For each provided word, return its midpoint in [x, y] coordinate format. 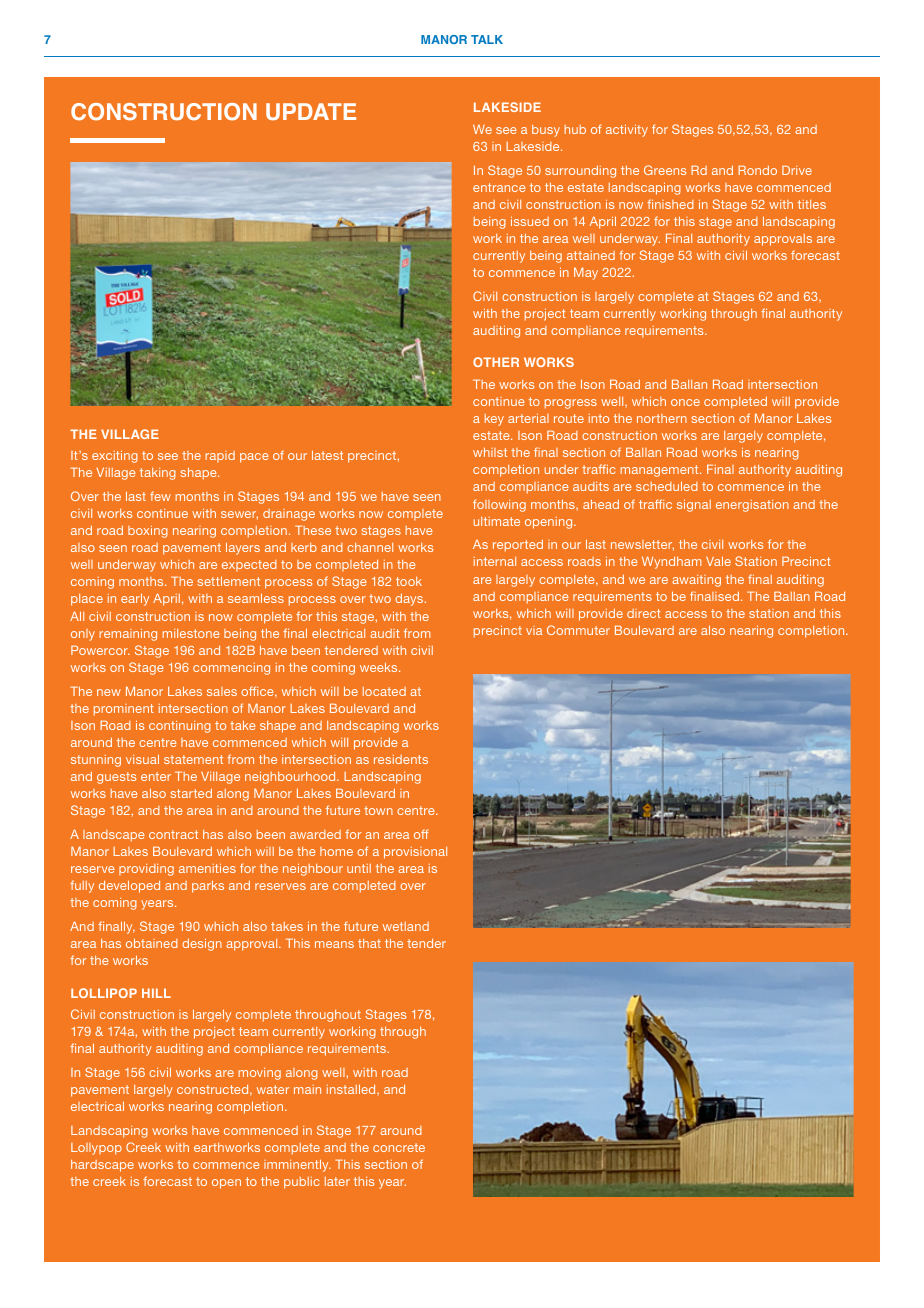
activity [627, 130]
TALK [487, 39]
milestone [191, 633]
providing [146, 870]
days [410, 599]
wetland [406, 926]
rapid [220, 456]
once [685, 402]
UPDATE [311, 111]
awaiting [696, 581]
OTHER [496, 362]
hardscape [102, 1166]
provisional [415, 853]
